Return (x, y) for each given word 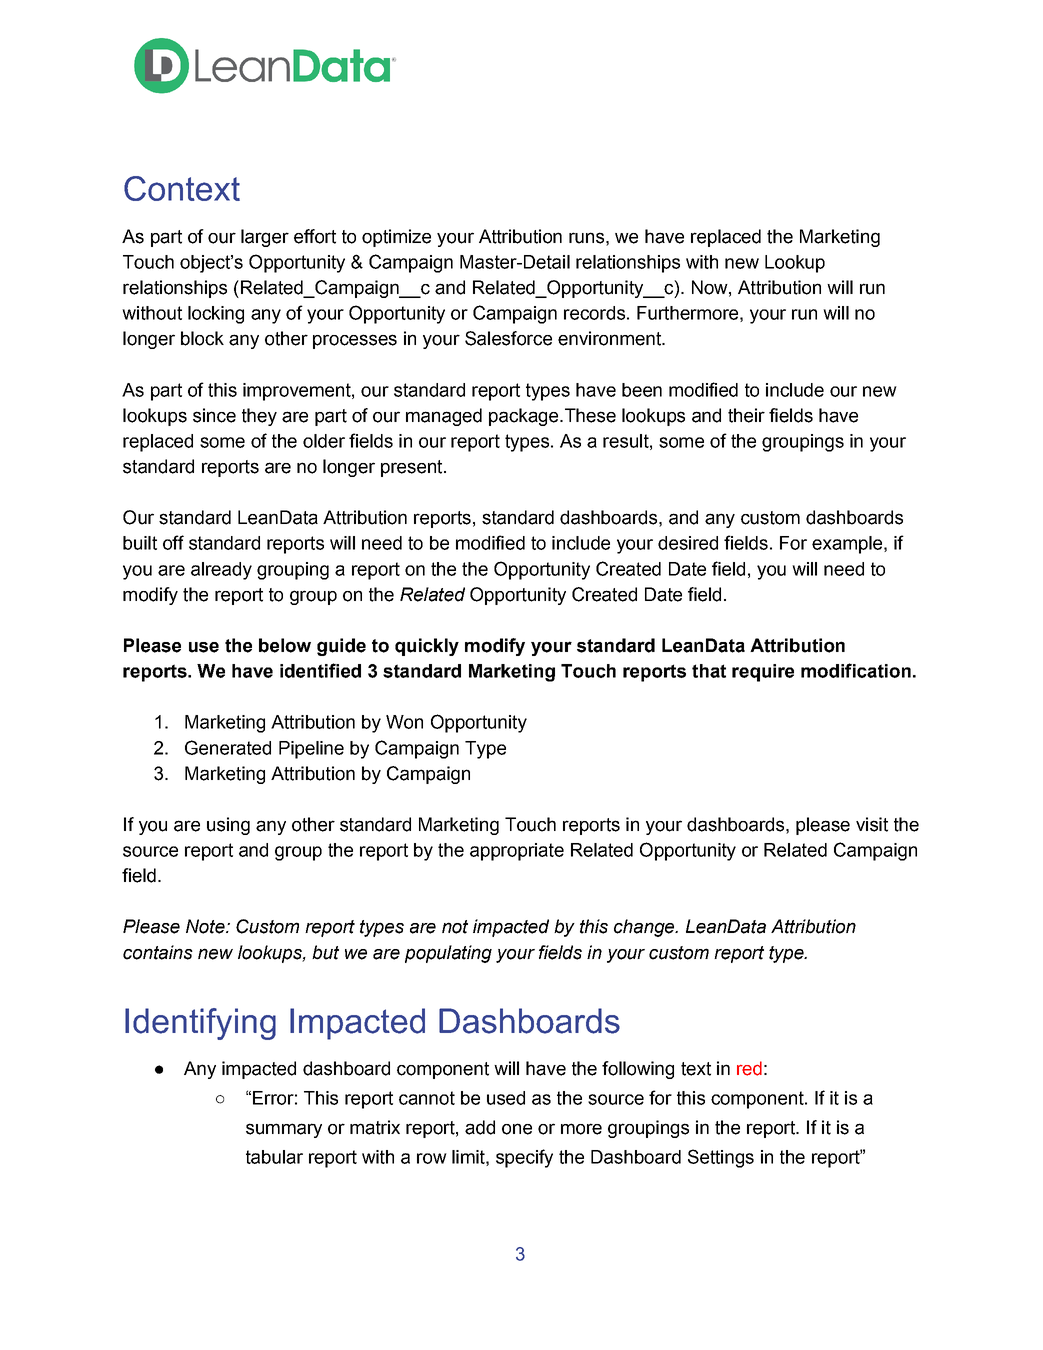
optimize (396, 238)
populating (448, 954)
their (746, 415)
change (645, 928)
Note (206, 926)
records (594, 313)
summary (284, 1130)
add (480, 1127)
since (214, 415)
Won (404, 722)
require (763, 673)
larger (265, 238)
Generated (228, 747)
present (413, 468)
